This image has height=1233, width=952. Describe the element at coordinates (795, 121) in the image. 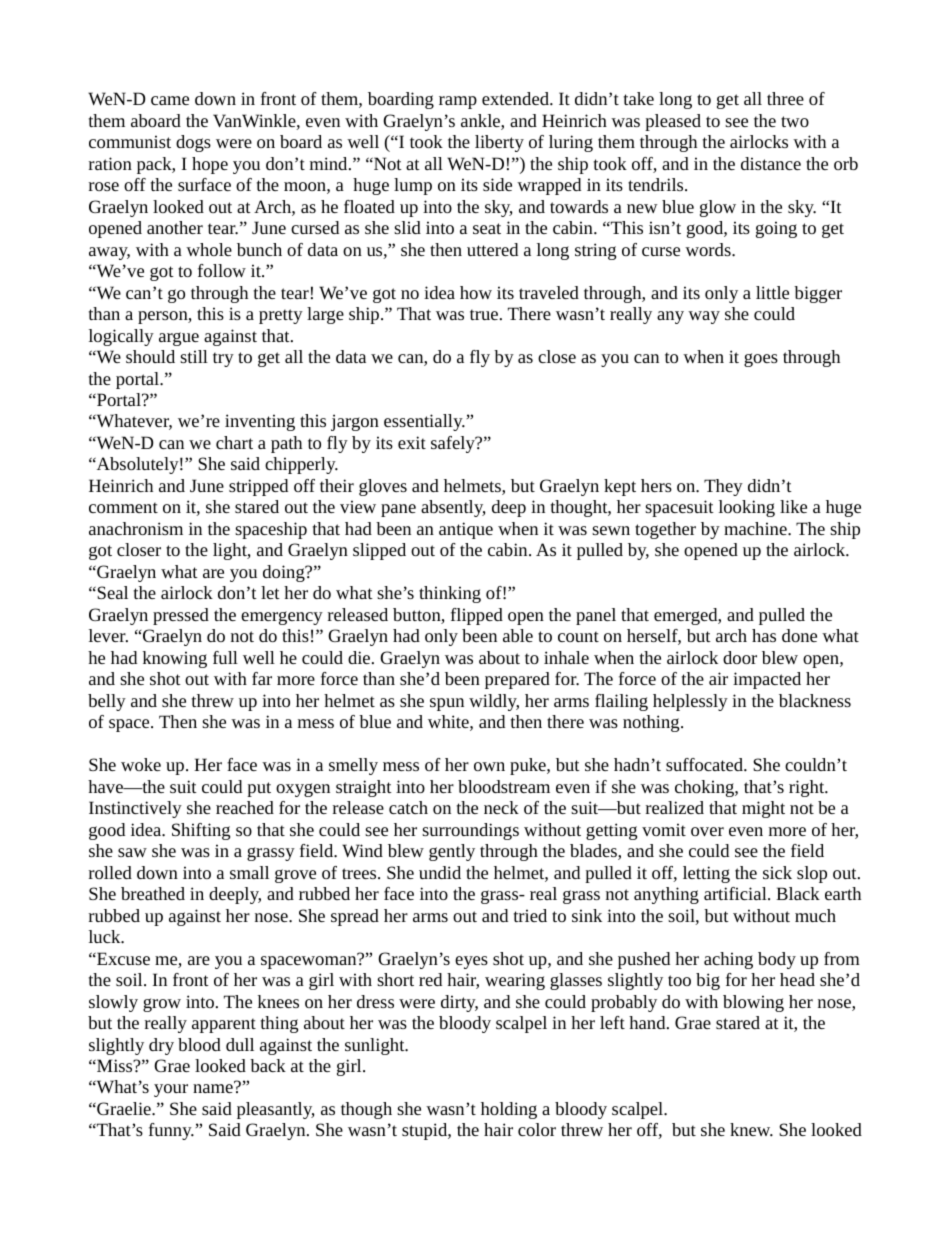

I see `two` at that location.
